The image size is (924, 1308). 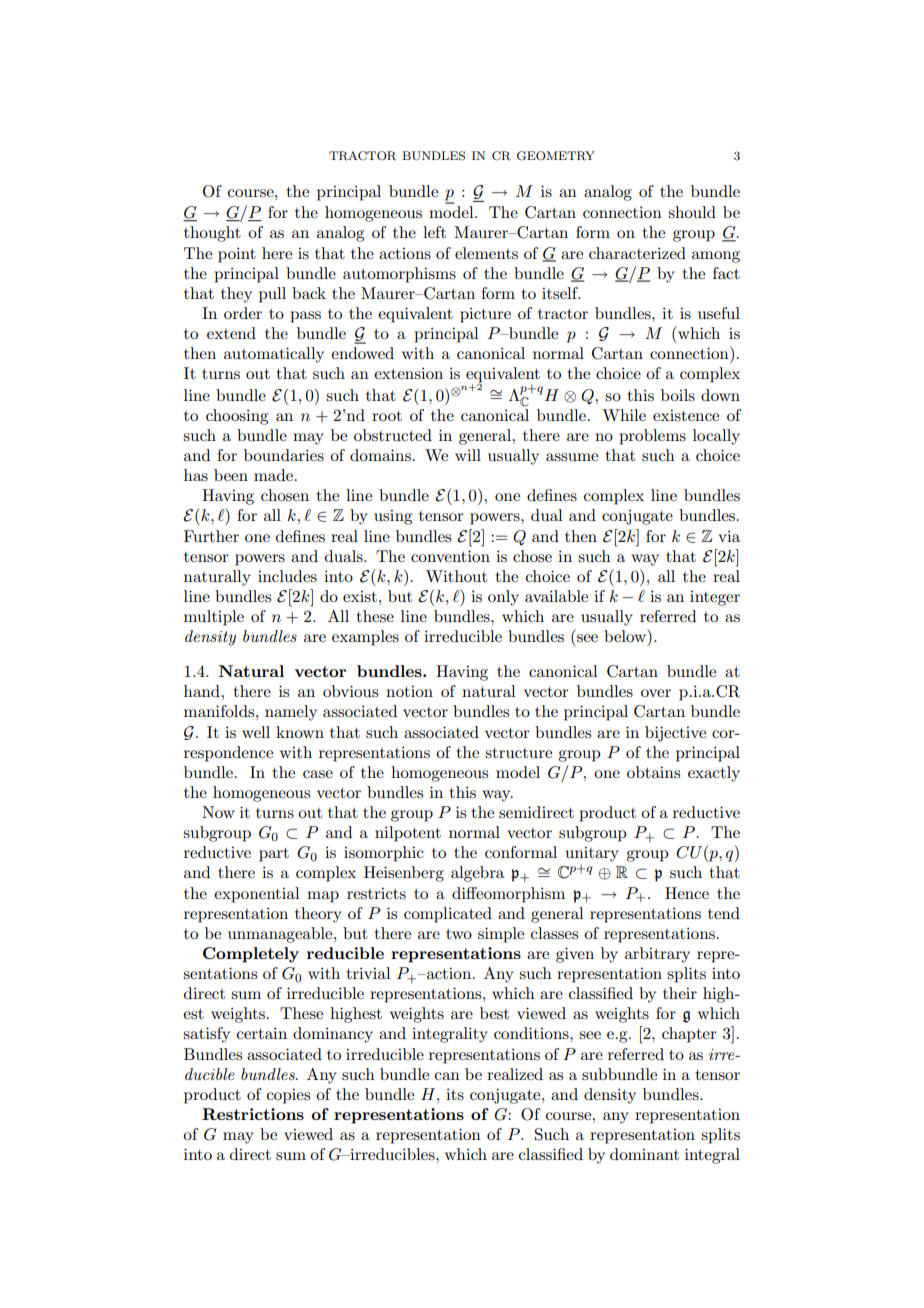 What do you see at coordinates (675, 734) in the page?
I see `bijective` at bounding box center [675, 734].
